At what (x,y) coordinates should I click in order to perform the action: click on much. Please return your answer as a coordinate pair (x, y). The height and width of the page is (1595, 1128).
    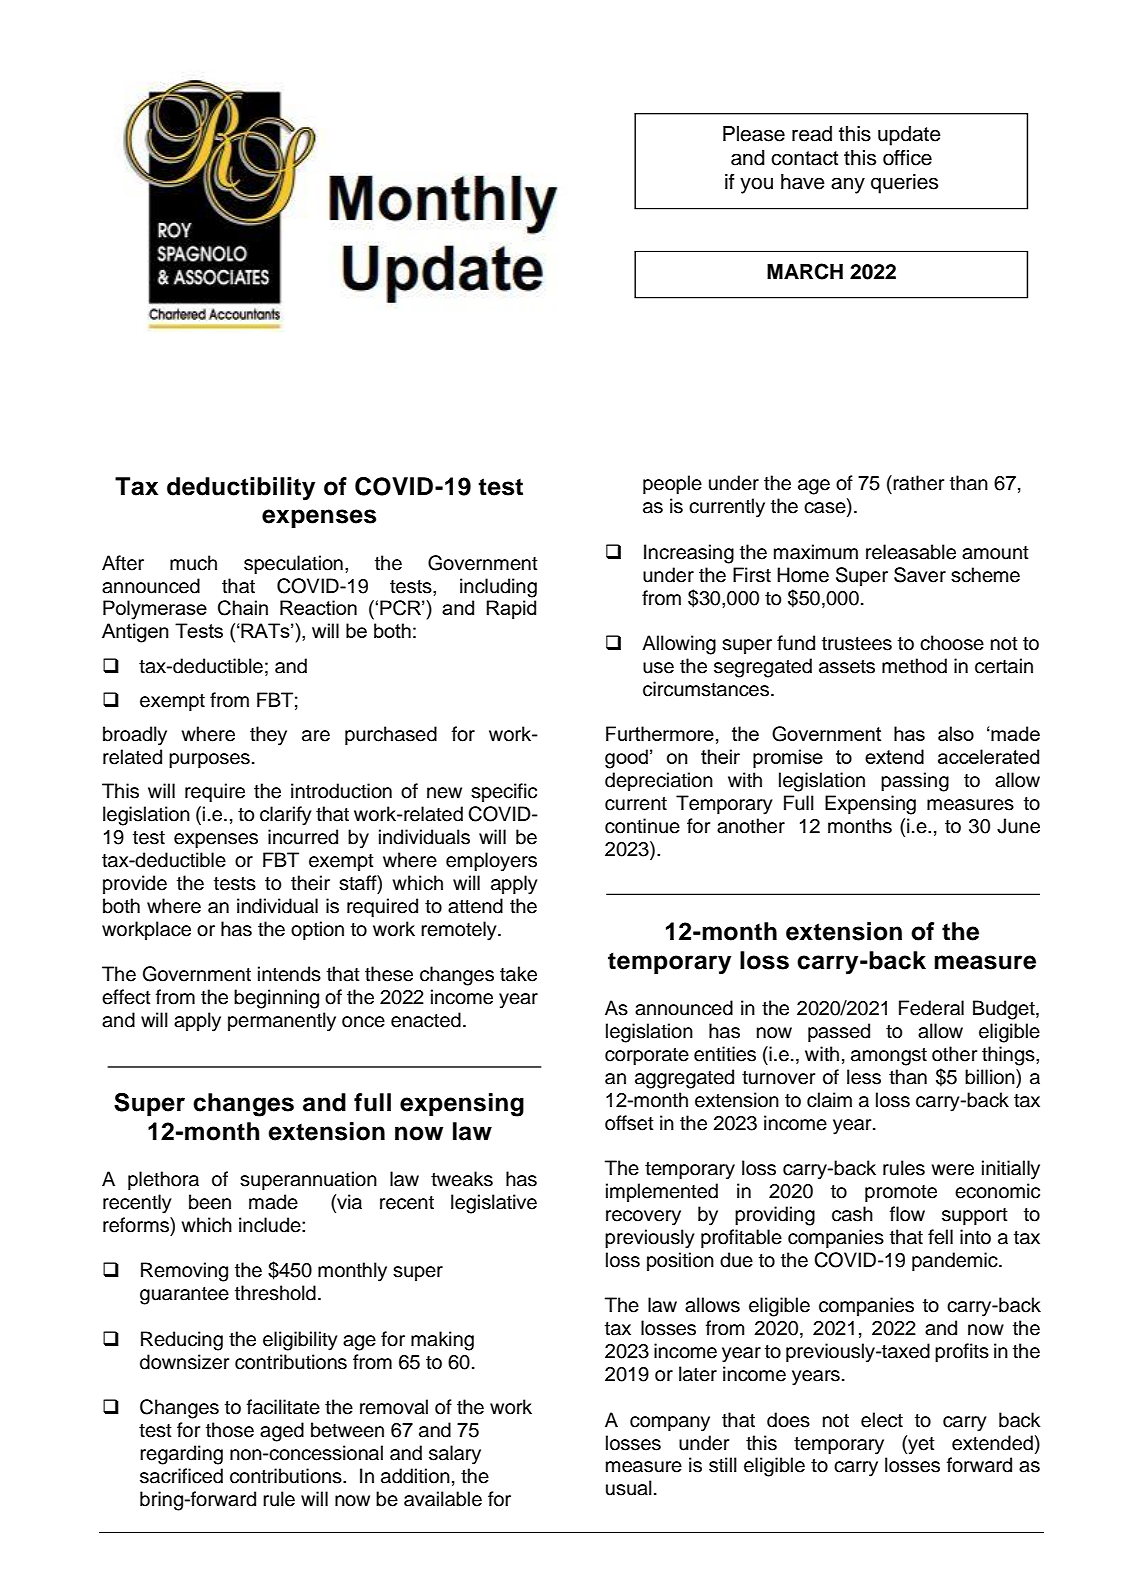
    Looking at the image, I should click on (193, 563).
